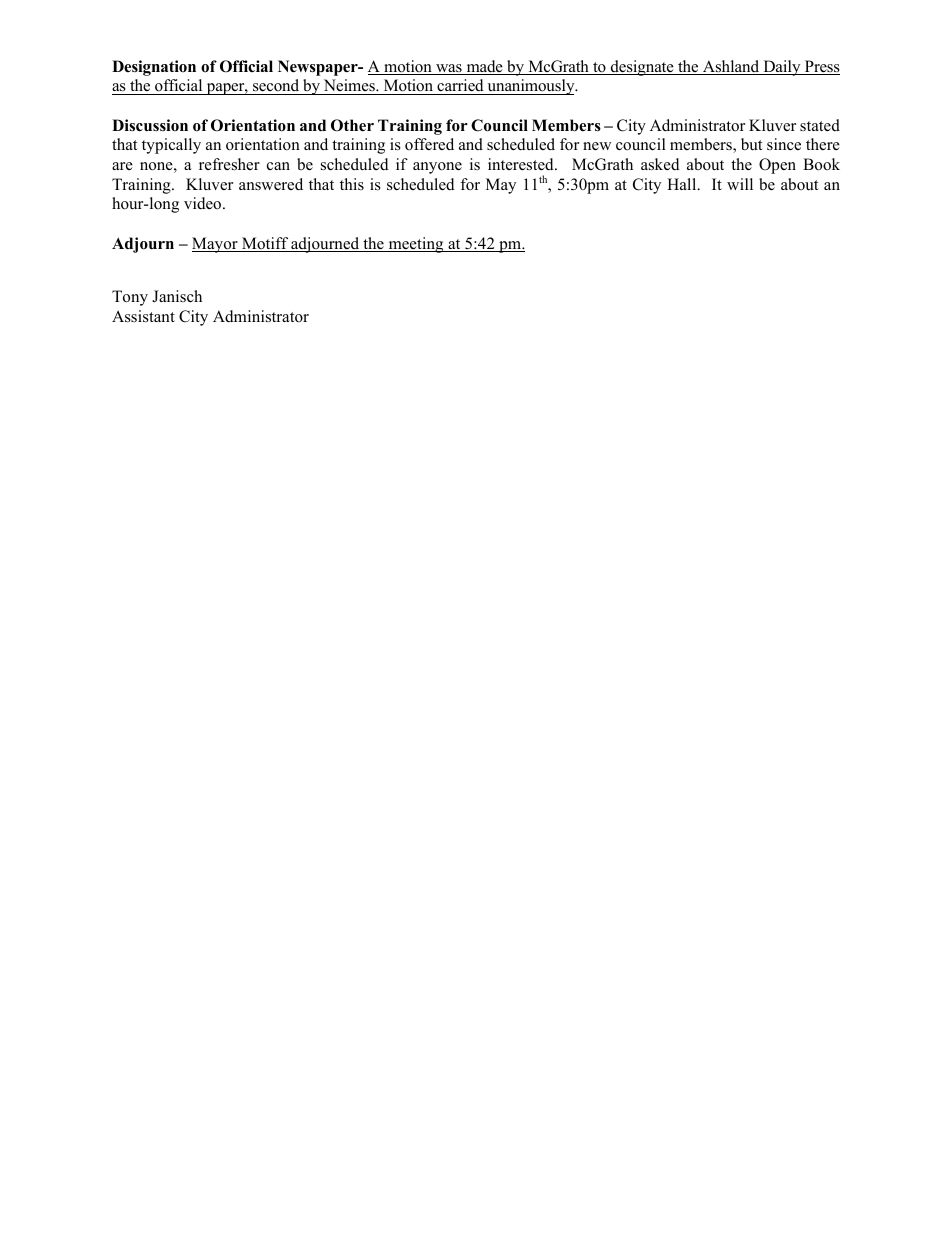  Describe the element at coordinates (130, 298) in the screenshot. I see `Tony` at that location.
